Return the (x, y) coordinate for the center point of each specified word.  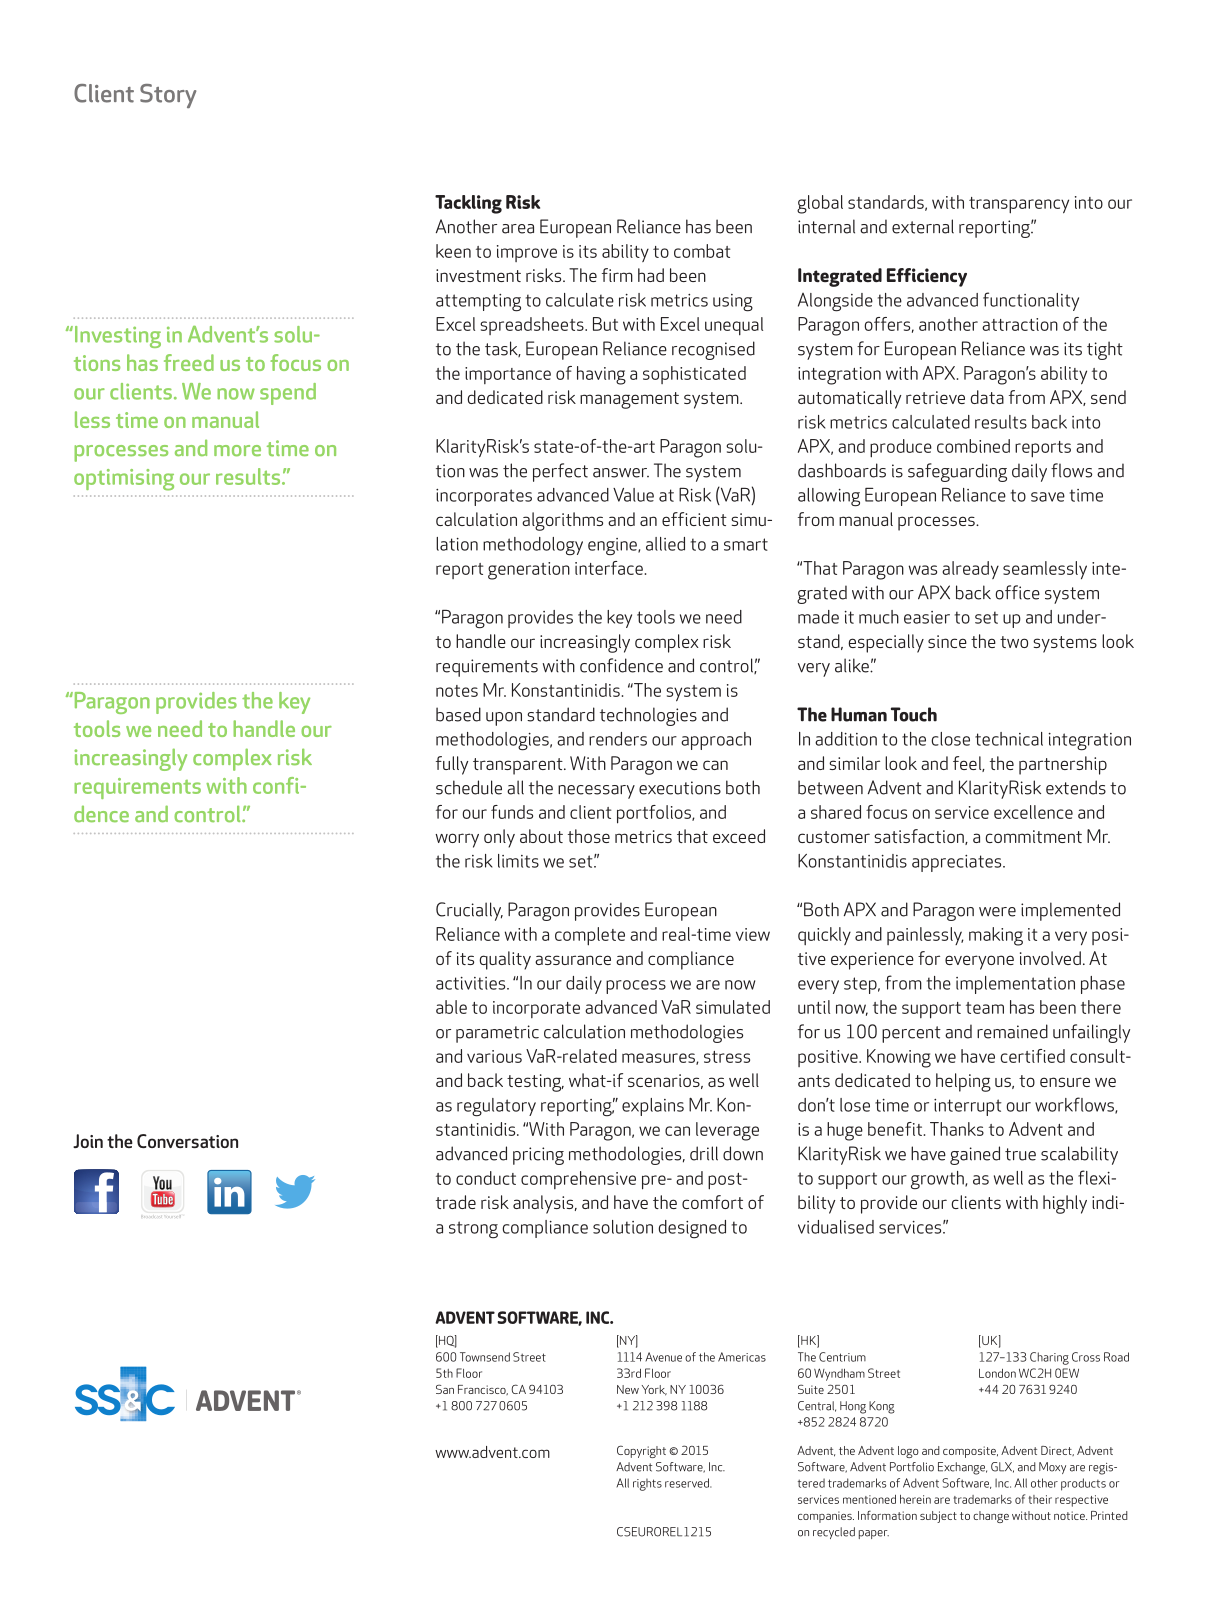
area (518, 229)
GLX (1002, 1467)
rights (647, 1484)
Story (168, 96)
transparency (1019, 205)
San (445, 1389)
